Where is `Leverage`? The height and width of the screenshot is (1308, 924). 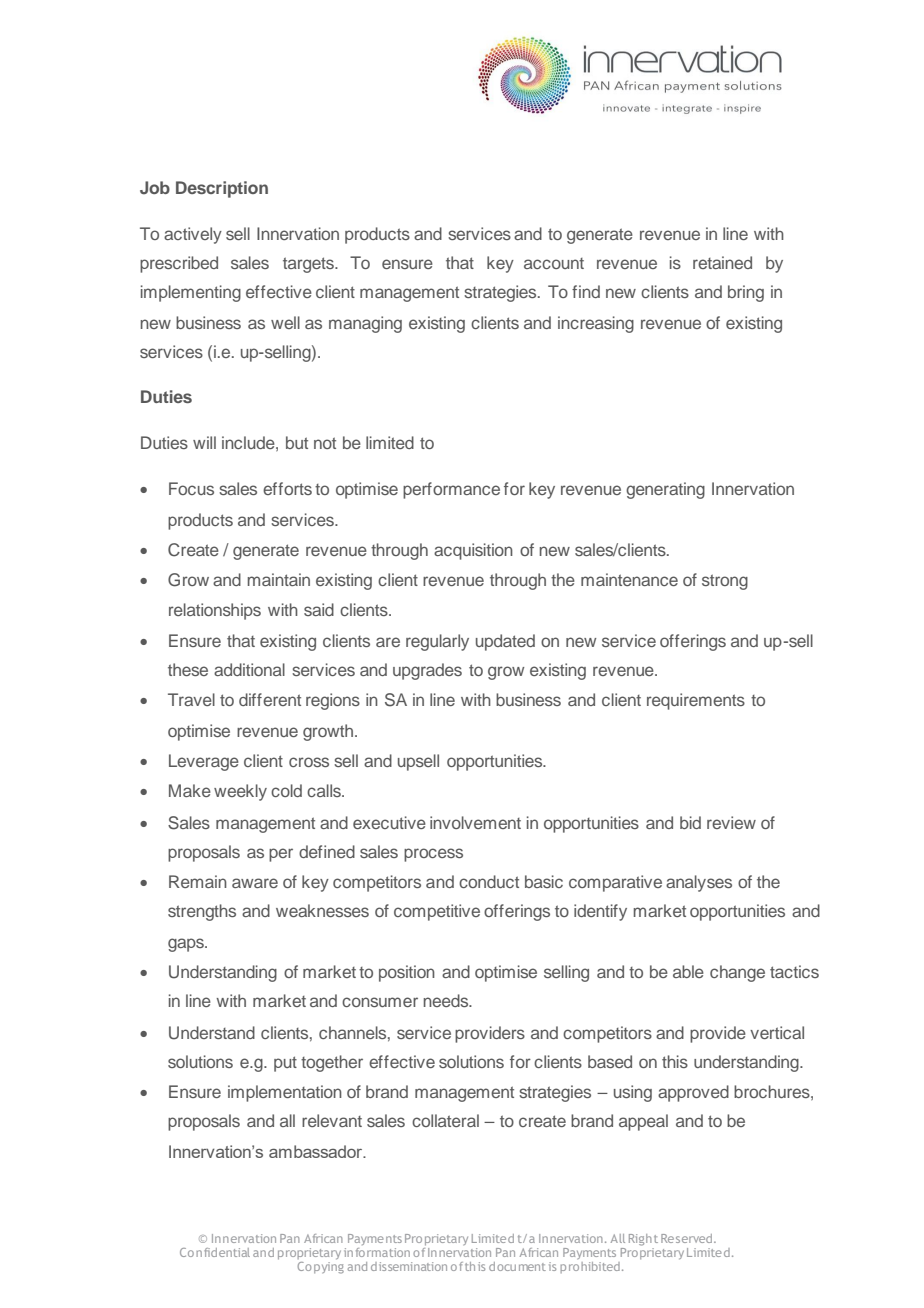
Leverage is located at coordinates (204, 762).
